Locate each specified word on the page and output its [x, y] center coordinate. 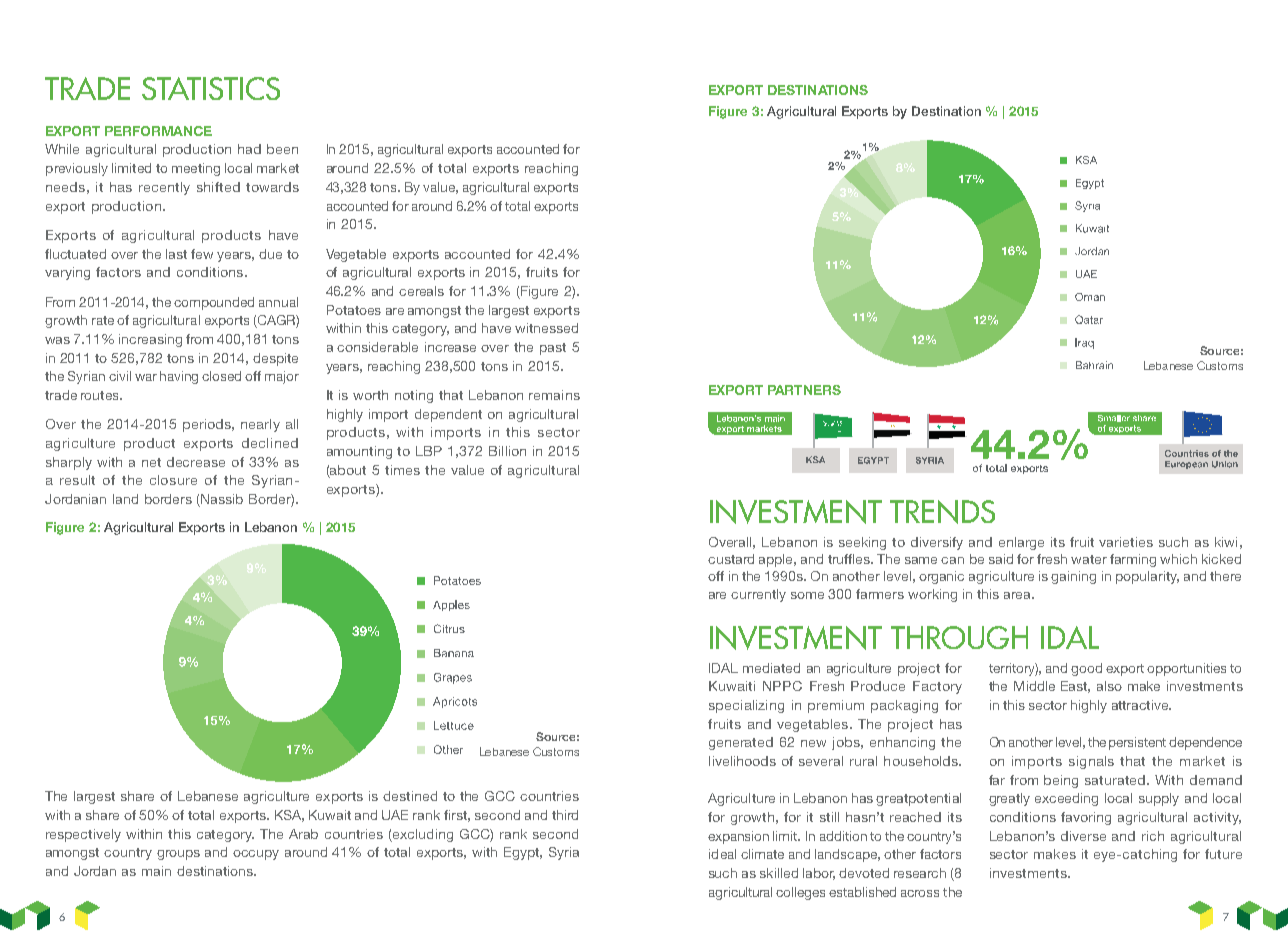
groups [178, 855]
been [282, 149]
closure [173, 480]
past [553, 349]
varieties [1126, 542]
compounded [214, 303]
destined [410, 796]
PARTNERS [804, 390]
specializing [746, 706]
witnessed [546, 328]
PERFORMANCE [158, 131]
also [1109, 686]
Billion [507, 451]
